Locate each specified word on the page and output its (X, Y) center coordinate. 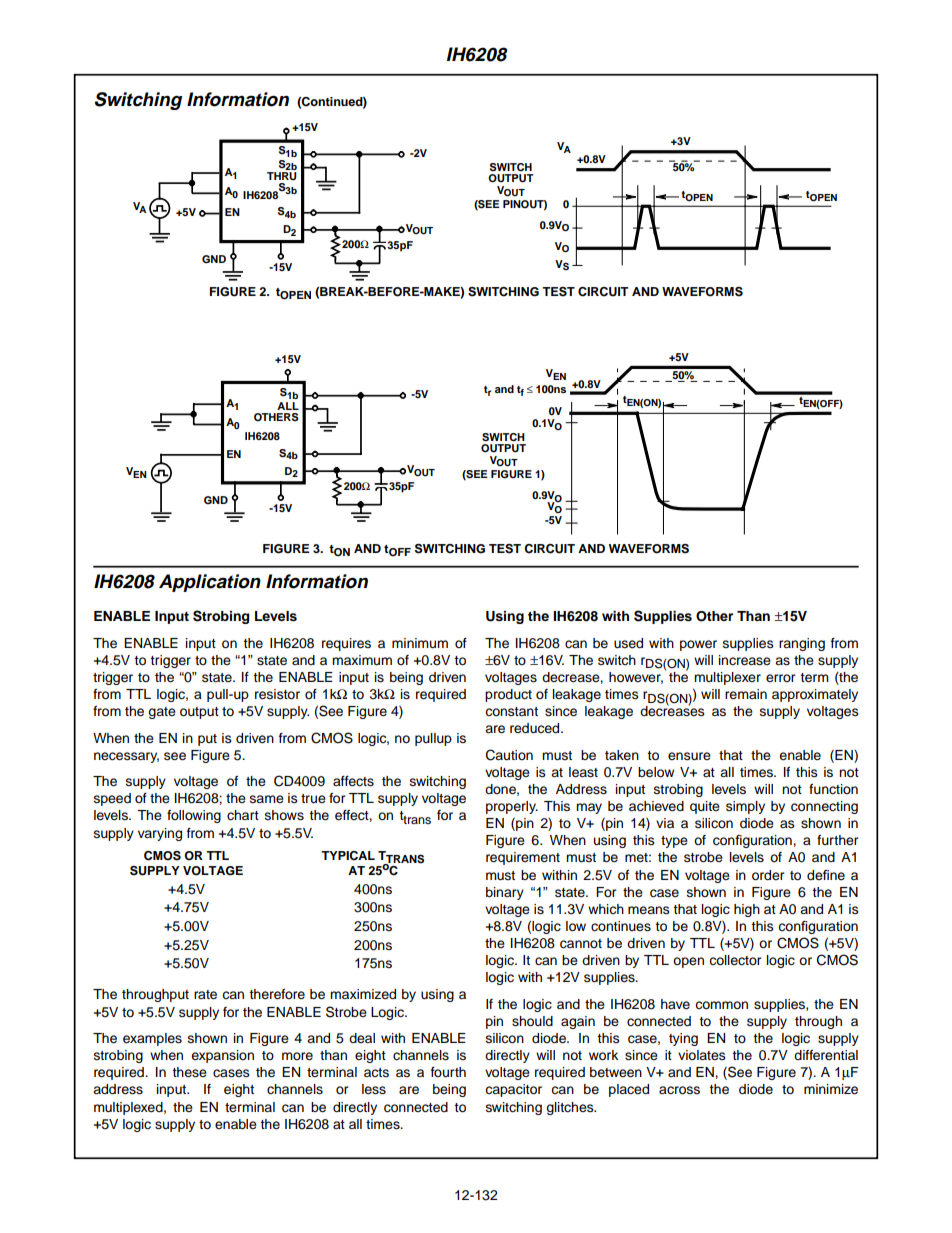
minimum (420, 643)
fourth (448, 1072)
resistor (277, 694)
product (508, 695)
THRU (282, 176)
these (189, 1072)
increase (745, 660)
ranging (802, 644)
